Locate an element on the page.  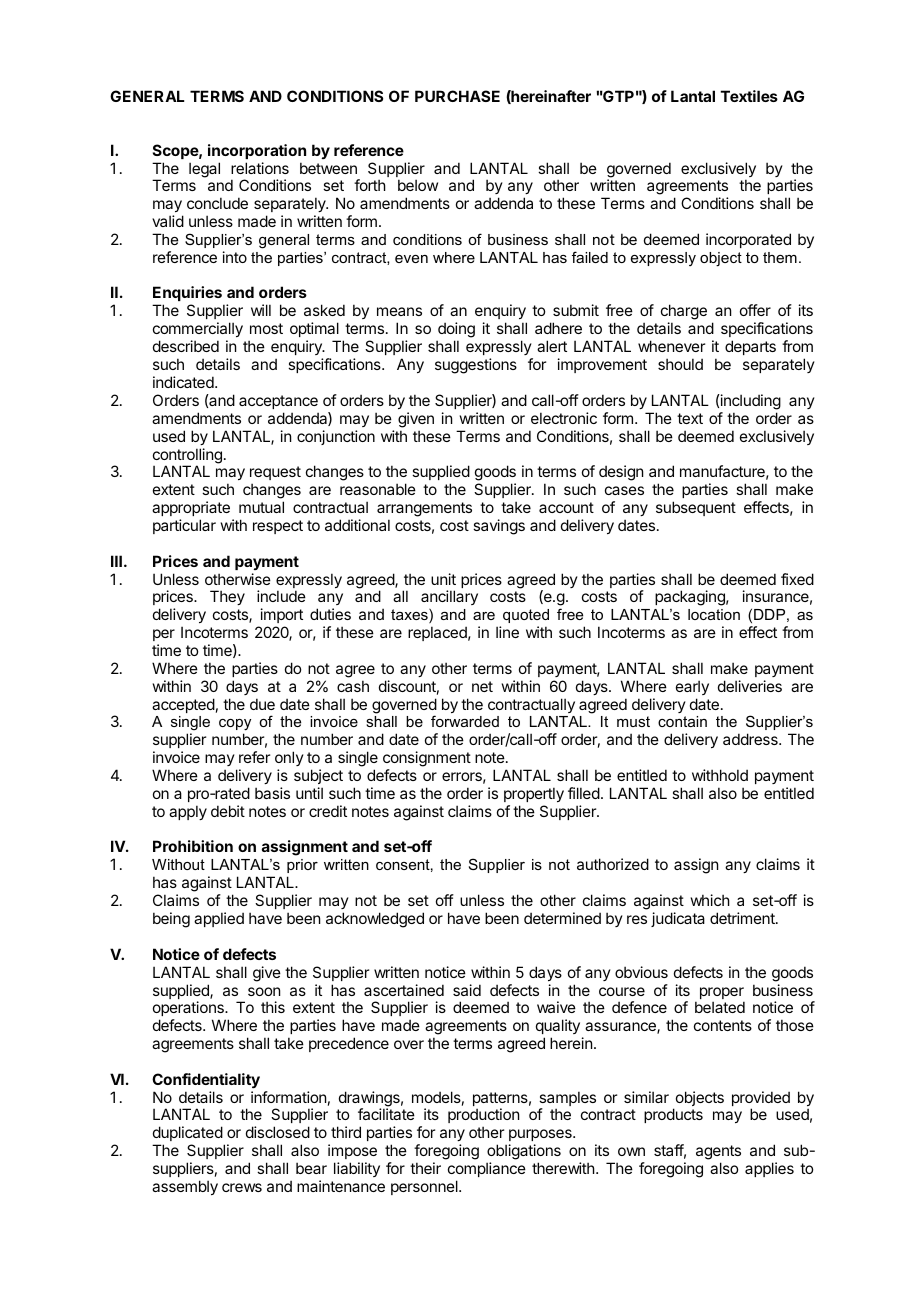
suggestions is located at coordinates (476, 366).
